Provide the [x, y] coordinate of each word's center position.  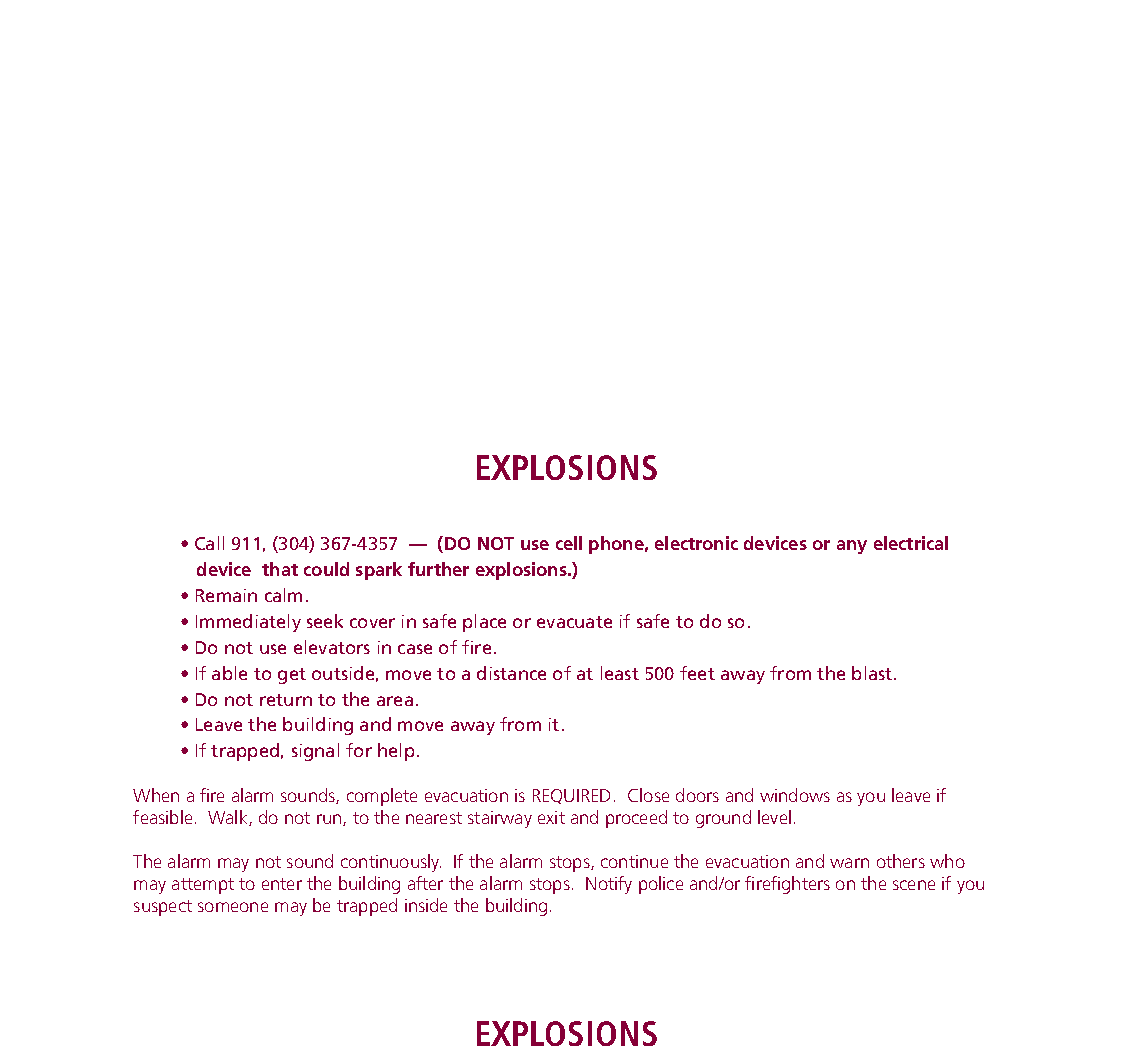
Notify [609, 885]
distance [511, 673]
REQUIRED [571, 796]
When [156, 795]
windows [795, 795]
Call [209, 543]
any [852, 547]
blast [872, 673]
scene [914, 885]
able [229, 673]
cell [569, 543]
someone [233, 907]
